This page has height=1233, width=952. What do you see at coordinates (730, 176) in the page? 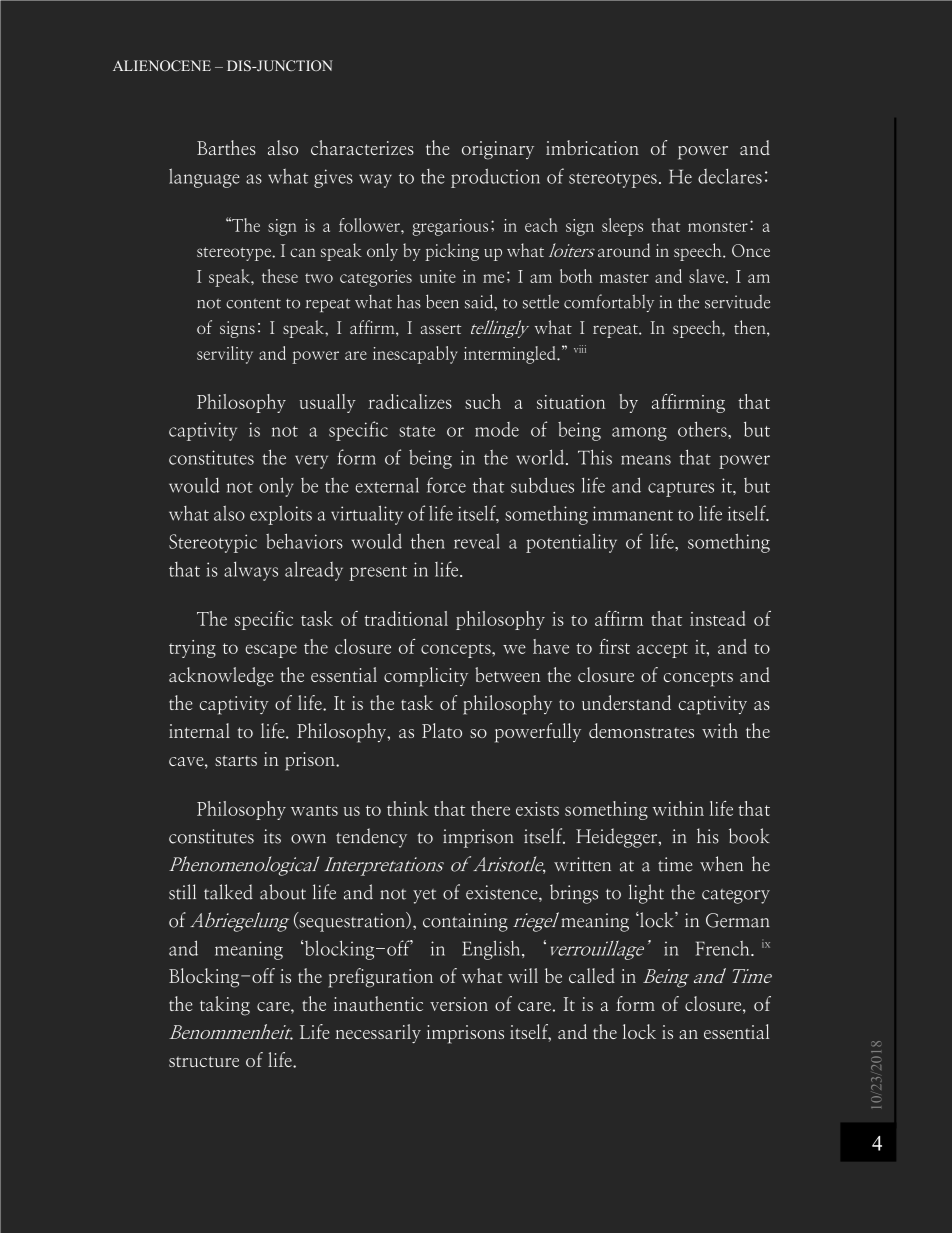
I see `declares` at bounding box center [730, 176].
